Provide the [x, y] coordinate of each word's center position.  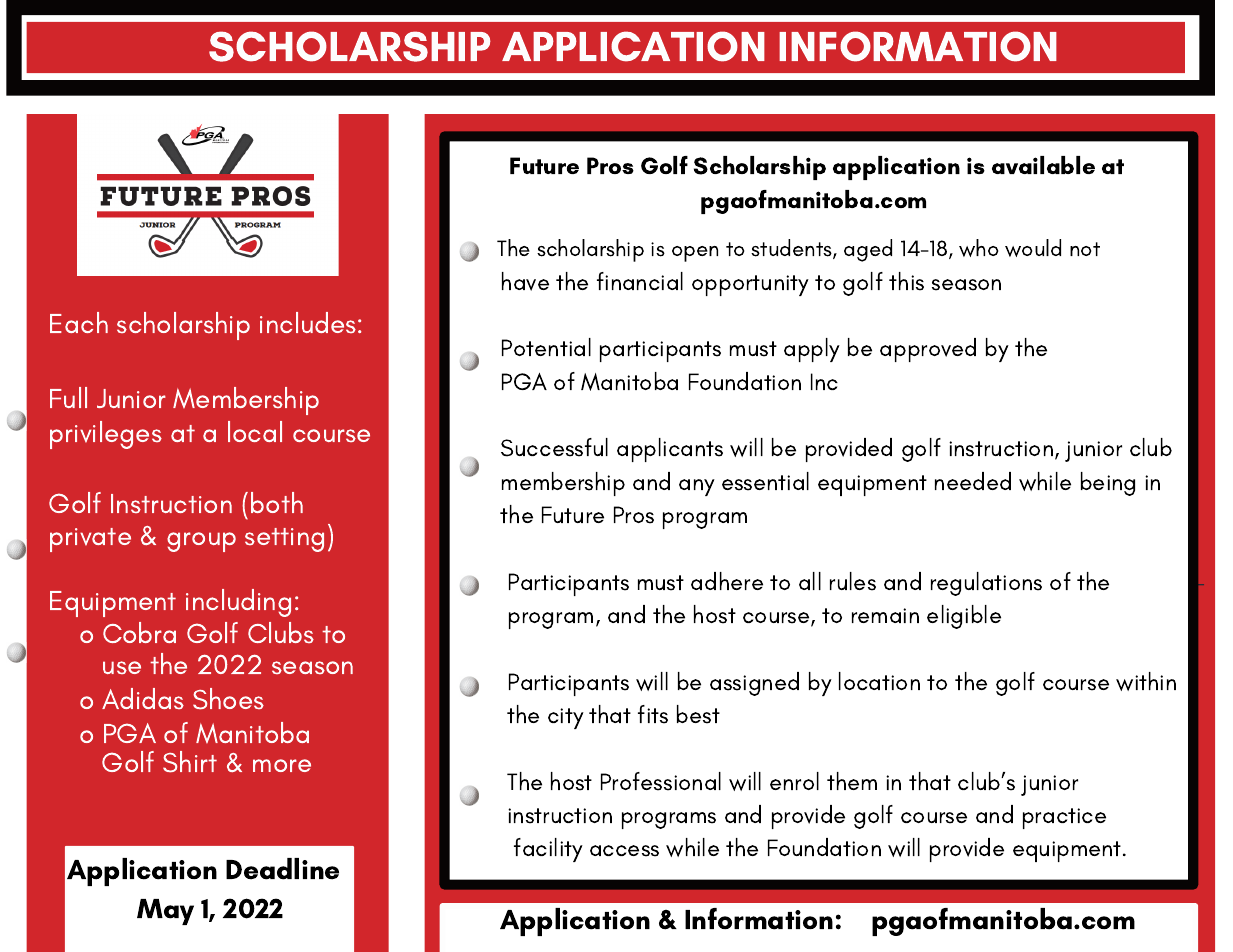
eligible [964, 617]
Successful [554, 447]
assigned [754, 684]
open [695, 254]
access [624, 851]
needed [973, 481]
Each [79, 322]
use [122, 667]
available [1043, 165]
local [255, 431]
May [165, 912]
